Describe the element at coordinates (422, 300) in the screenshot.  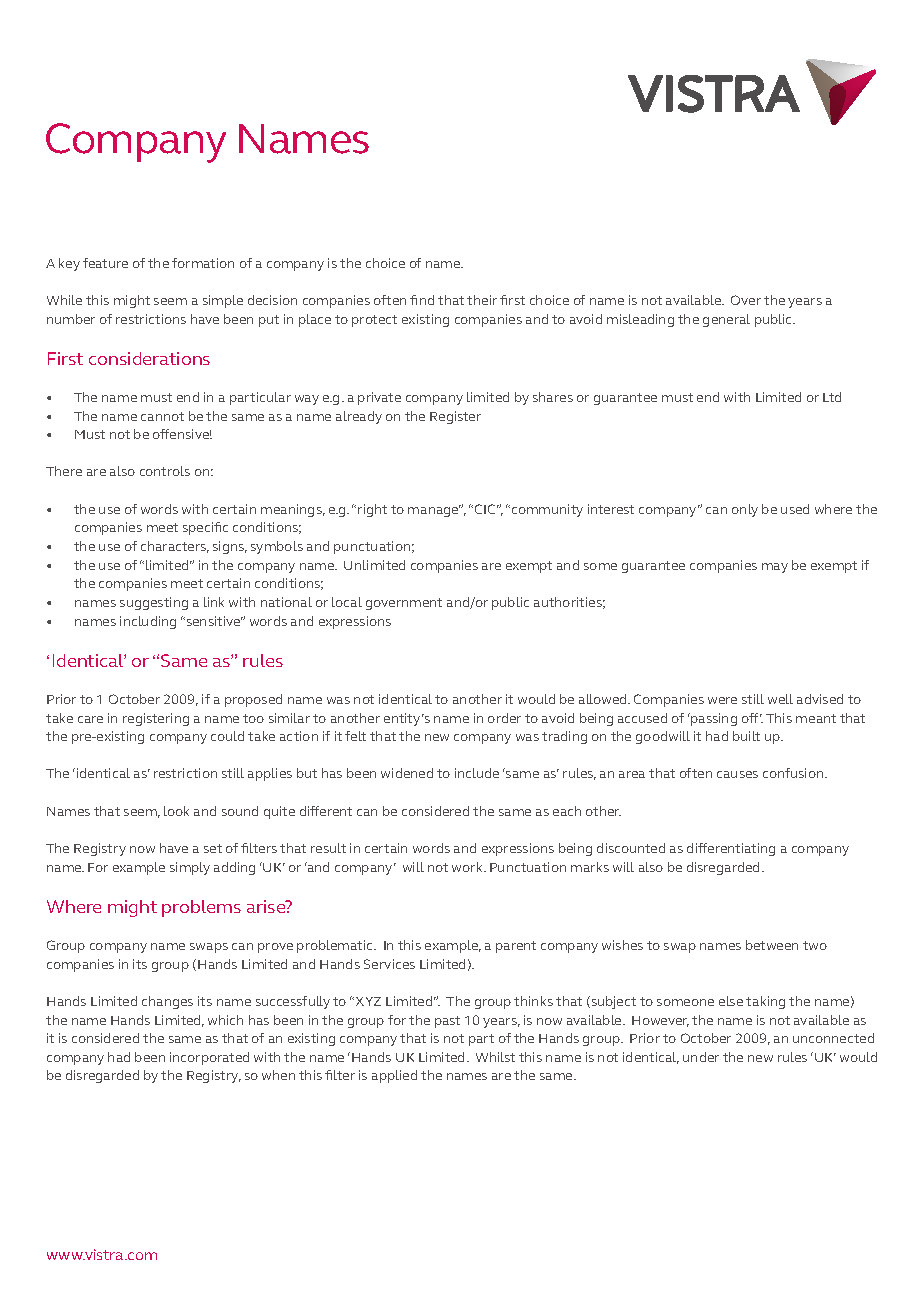
I see `find` at that location.
